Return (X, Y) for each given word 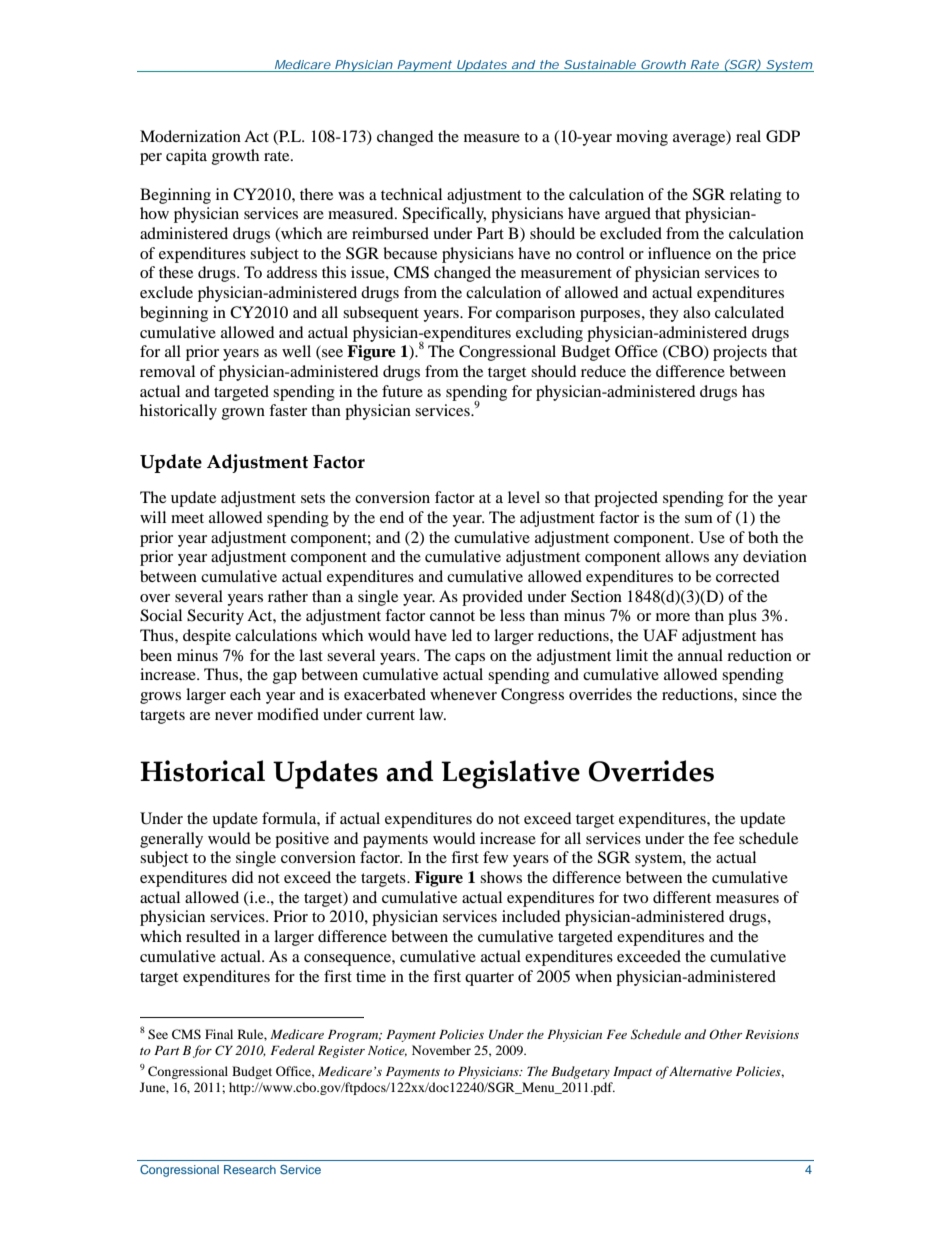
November (441, 1050)
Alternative (700, 1071)
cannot (452, 616)
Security (215, 617)
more (673, 617)
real (748, 136)
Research (250, 1169)
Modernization (190, 136)
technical (411, 194)
